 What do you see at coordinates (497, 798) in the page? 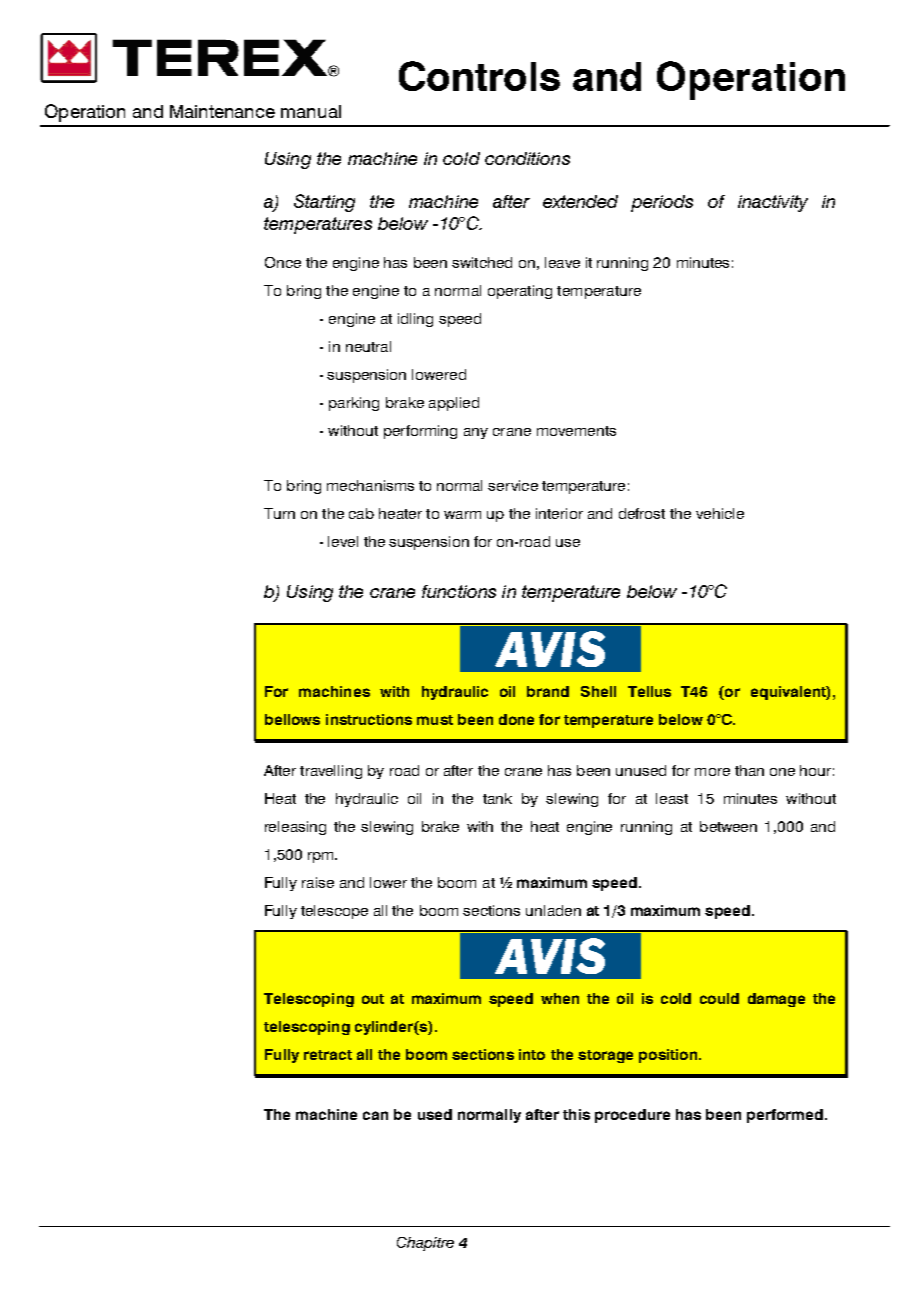
I see `tank` at bounding box center [497, 798].
